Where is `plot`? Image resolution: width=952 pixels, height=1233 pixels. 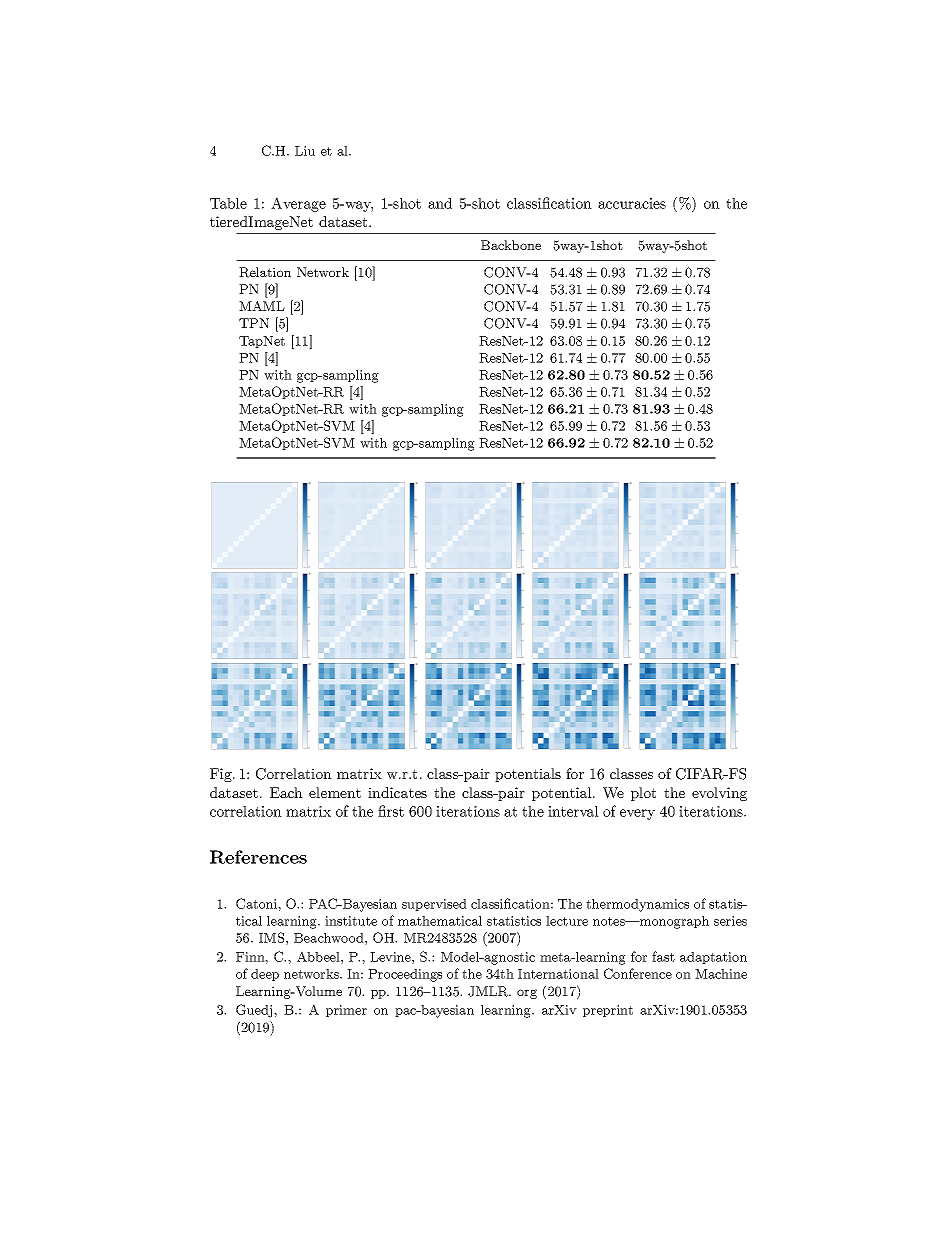 plot is located at coordinates (643, 794).
